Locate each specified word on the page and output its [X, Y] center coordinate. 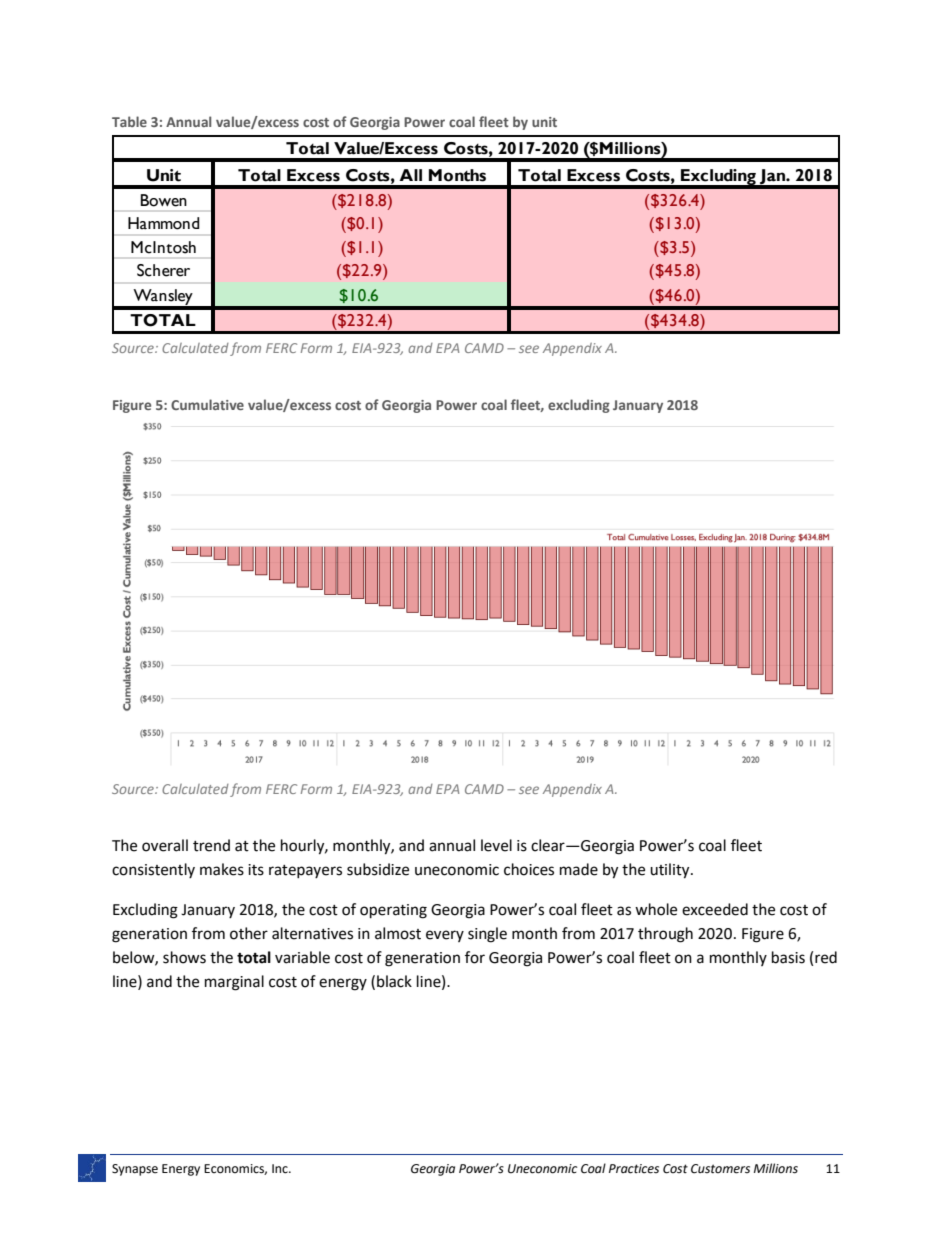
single [487, 935]
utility [671, 871]
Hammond [164, 223]
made [579, 869]
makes [222, 869]
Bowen [164, 200]
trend [211, 845]
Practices [634, 1169]
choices [529, 869]
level [496, 845]
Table [129, 121]
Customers [720, 1169]
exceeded [715, 909]
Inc [281, 1169]
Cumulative [207, 404]
